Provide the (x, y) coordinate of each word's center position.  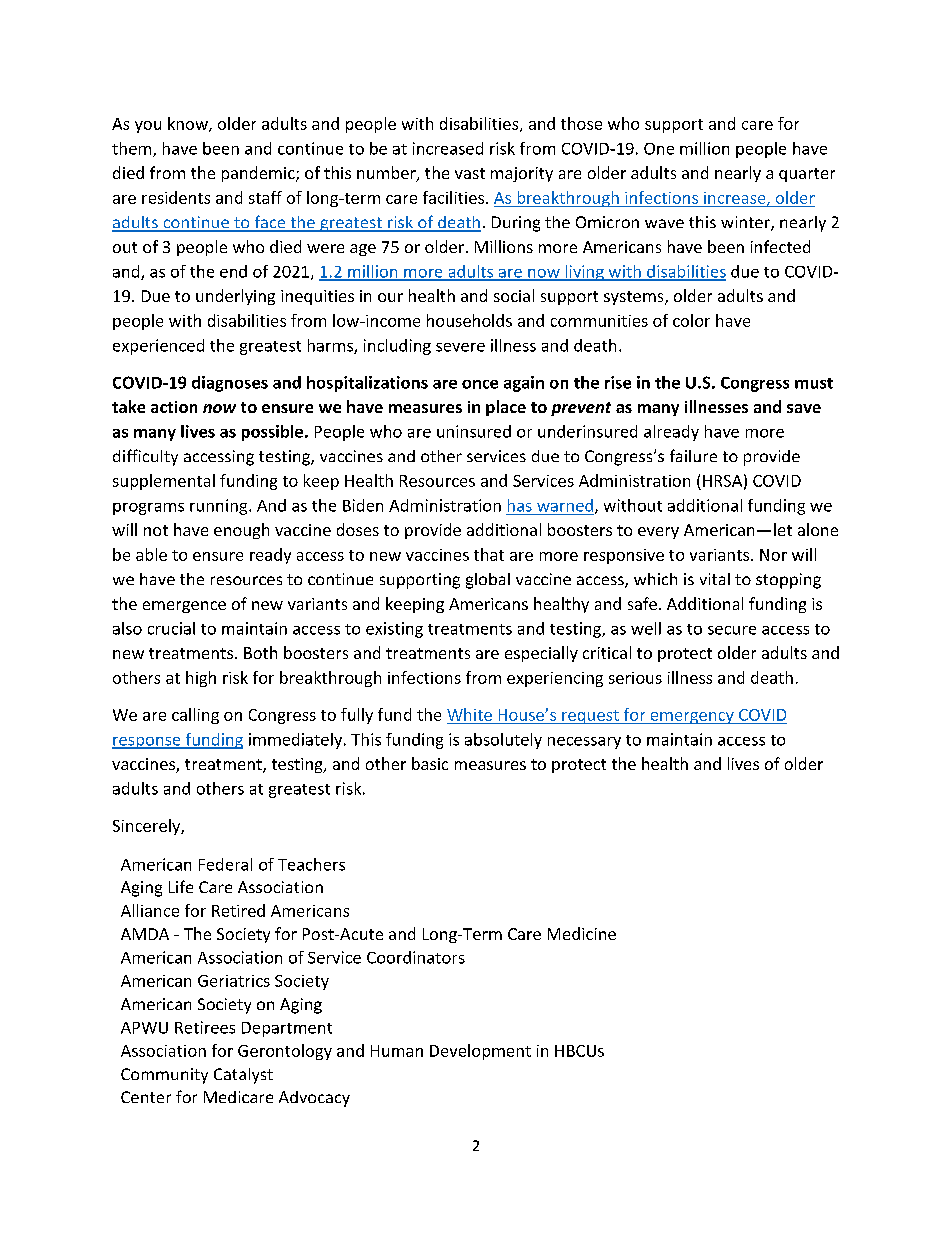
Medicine (582, 933)
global (488, 581)
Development (480, 1052)
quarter (807, 175)
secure (732, 630)
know (189, 124)
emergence (184, 607)
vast (470, 173)
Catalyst (243, 1076)
